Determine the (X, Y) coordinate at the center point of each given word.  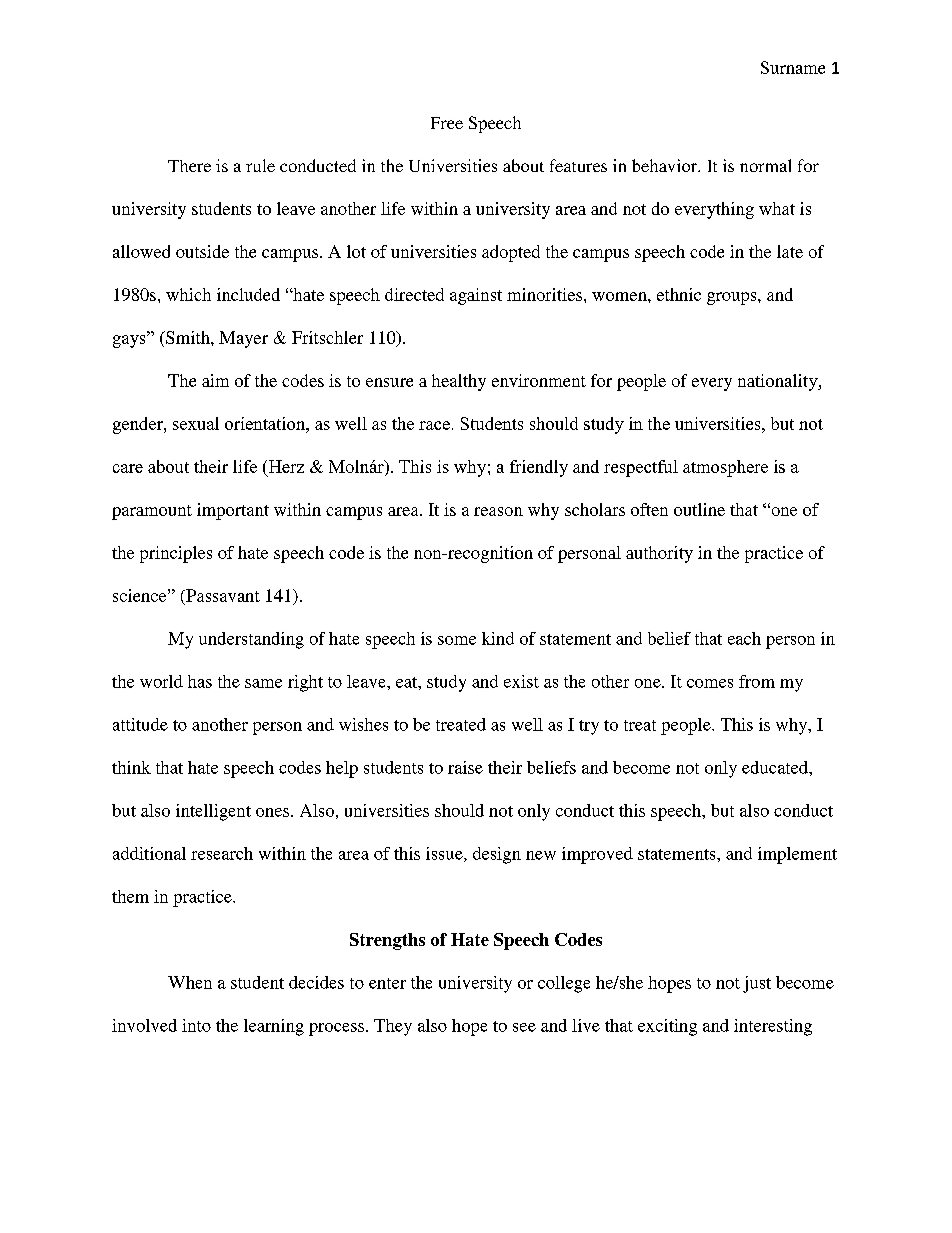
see (524, 1027)
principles (176, 554)
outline (699, 509)
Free (447, 123)
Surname (793, 67)
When (190, 982)
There (189, 166)
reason (498, 511)
